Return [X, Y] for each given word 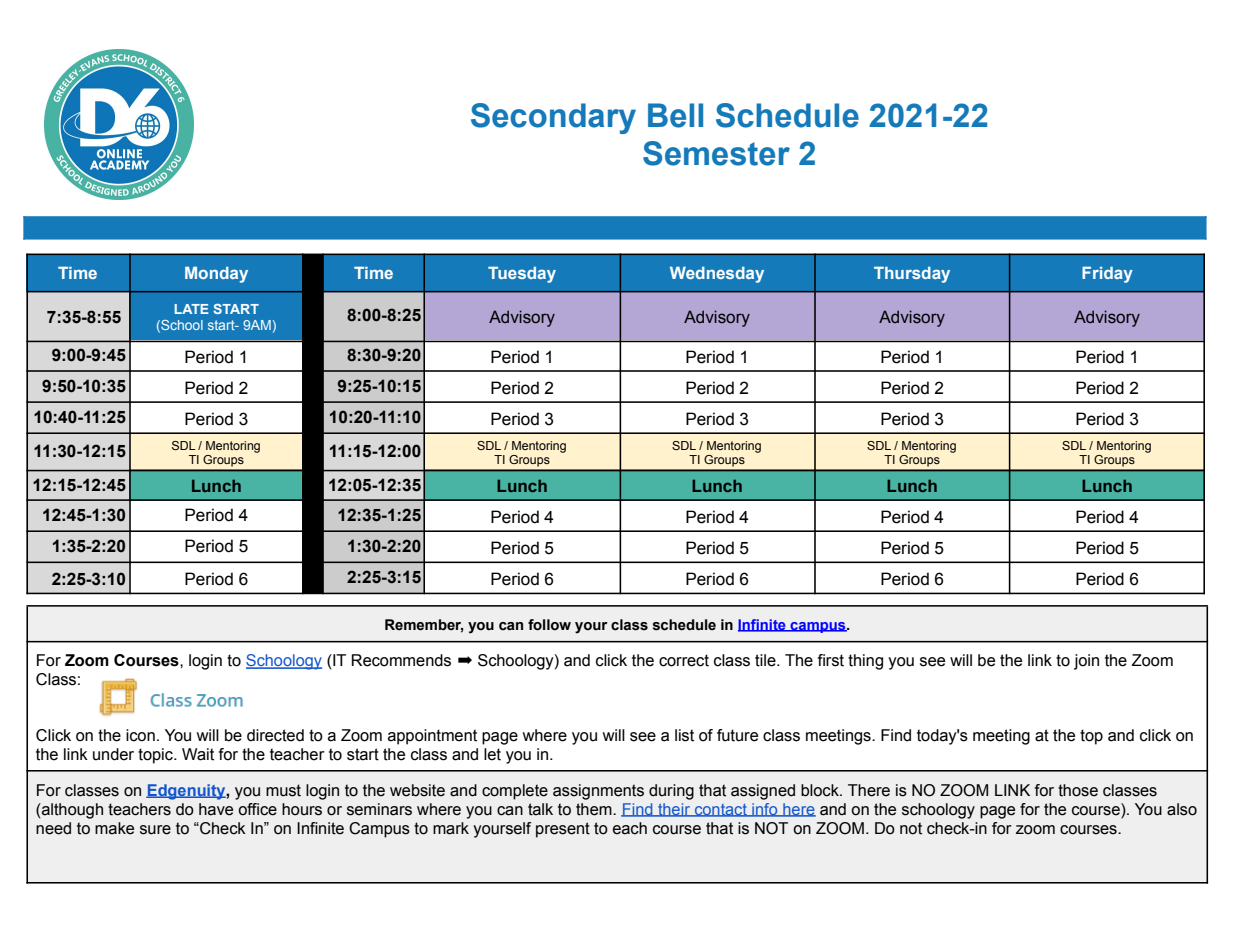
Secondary [553, 118]
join [1086, 662]
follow [549, 625]
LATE [192, 309]
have [216, 809]
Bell [675, 115]
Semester [716, 153]
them [595, 809]
